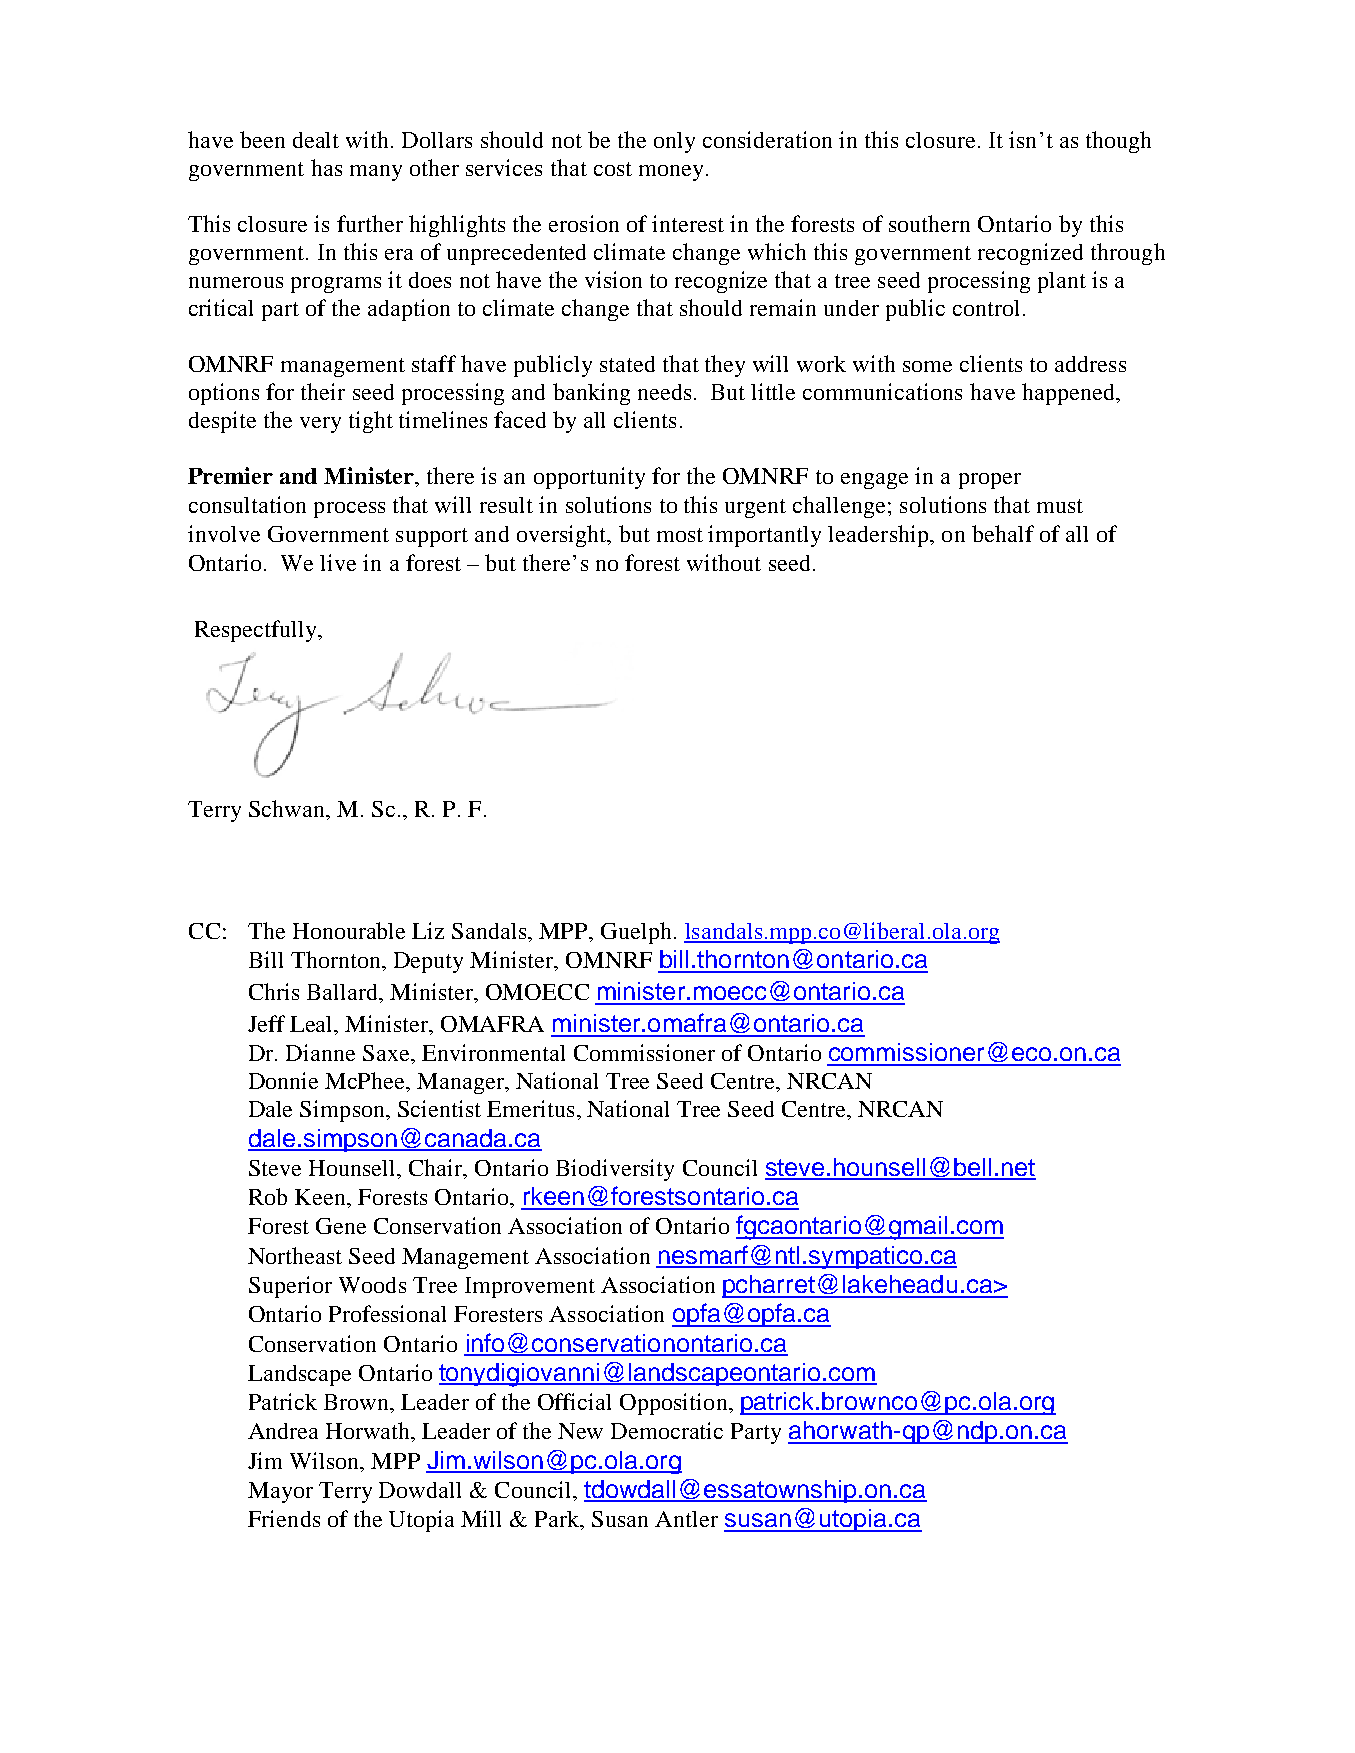 This document has height=1753, width=1355. What do you see at coordinates (326, 167) in the document?
I see `has` at bounding box center [326, 167].
